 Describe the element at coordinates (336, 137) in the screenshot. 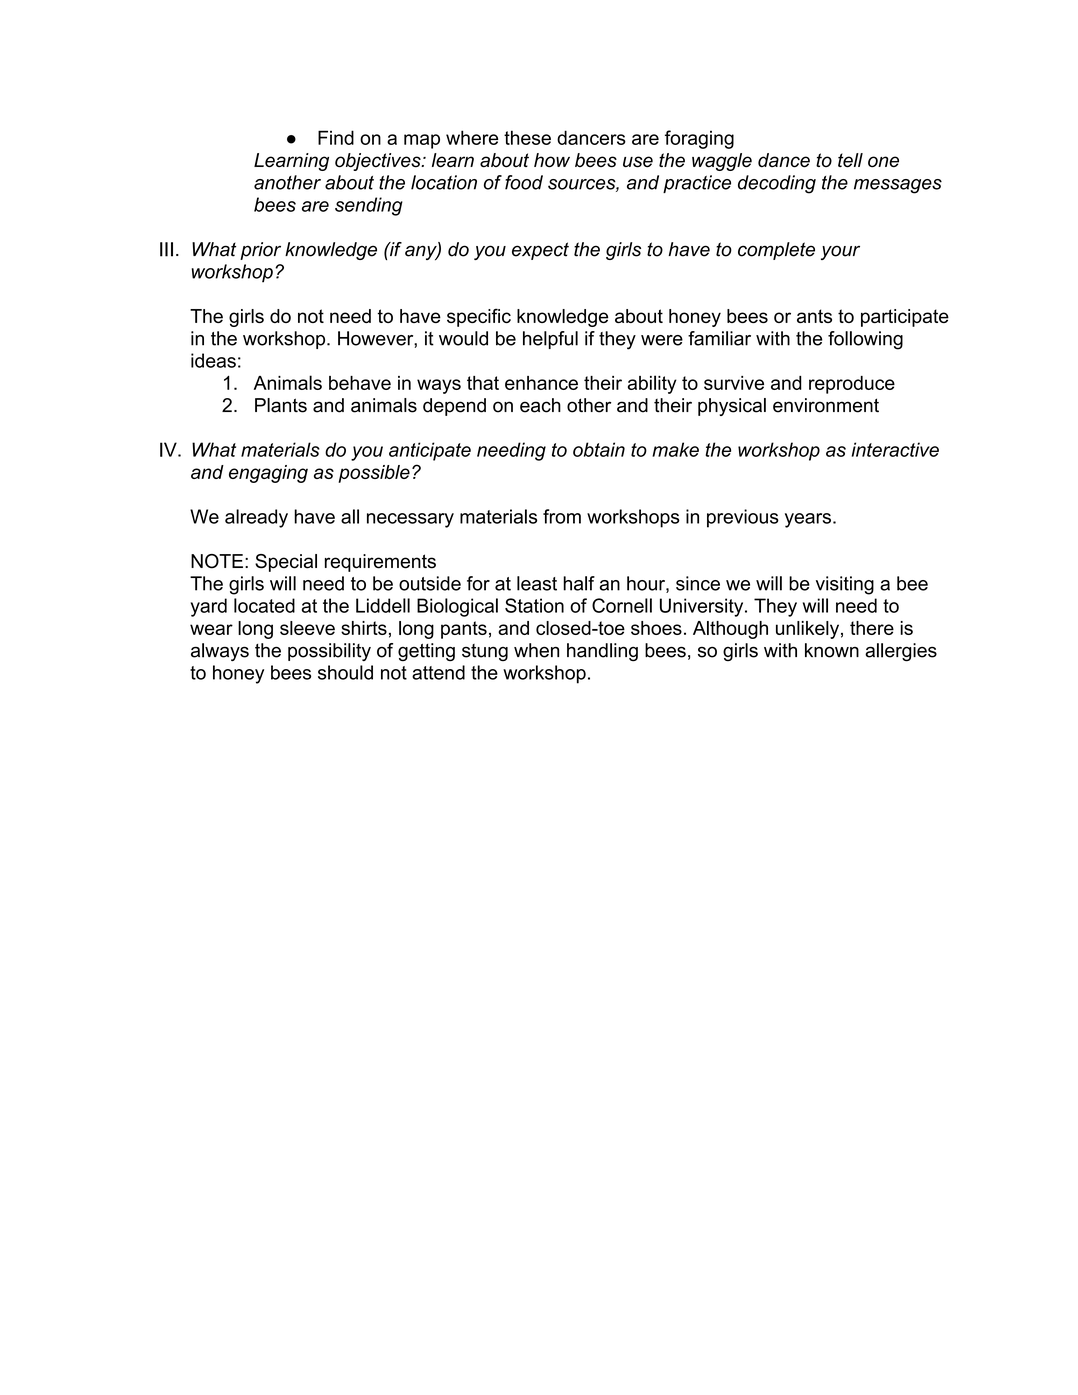

I see `Find` at that location.
